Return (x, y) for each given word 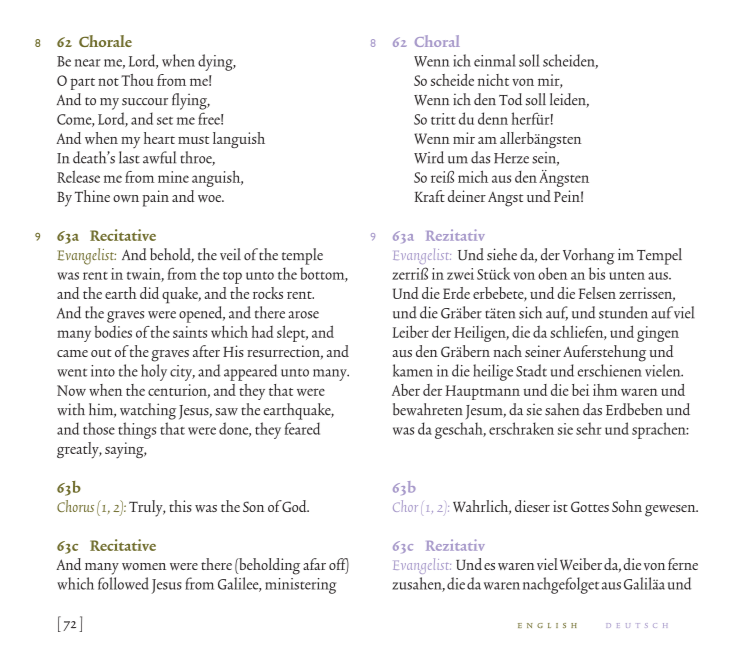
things (137, 430)
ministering (300, 586)
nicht (493, 80)
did (149, 293)
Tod (510, 99)
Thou (137, 80)
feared (302, 428)
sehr (588, 428)
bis (597, 273)
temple (302, 256)
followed (123, 583)
